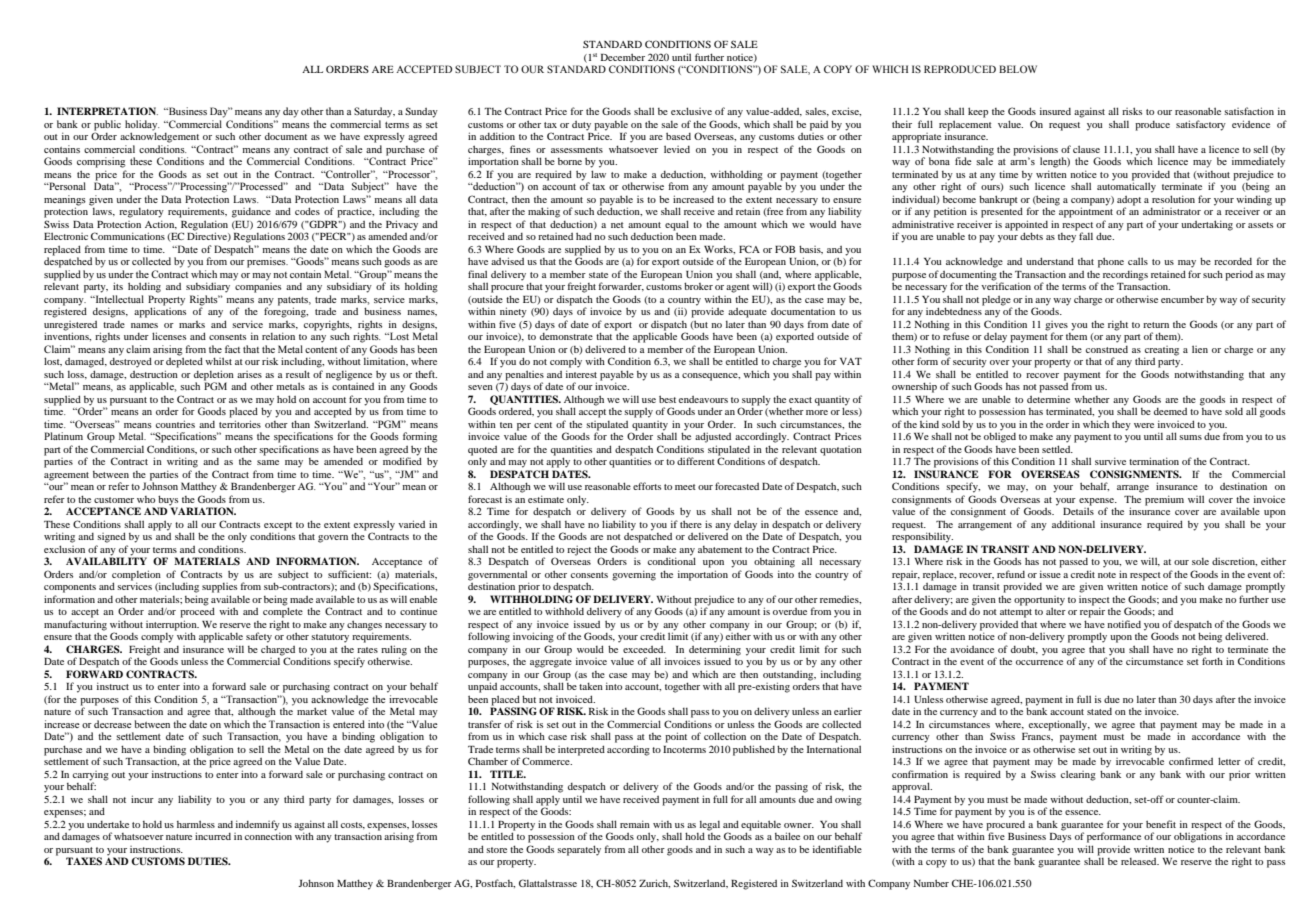 The image size is (1308, 924). I want to click on same, so click(268, 462).
